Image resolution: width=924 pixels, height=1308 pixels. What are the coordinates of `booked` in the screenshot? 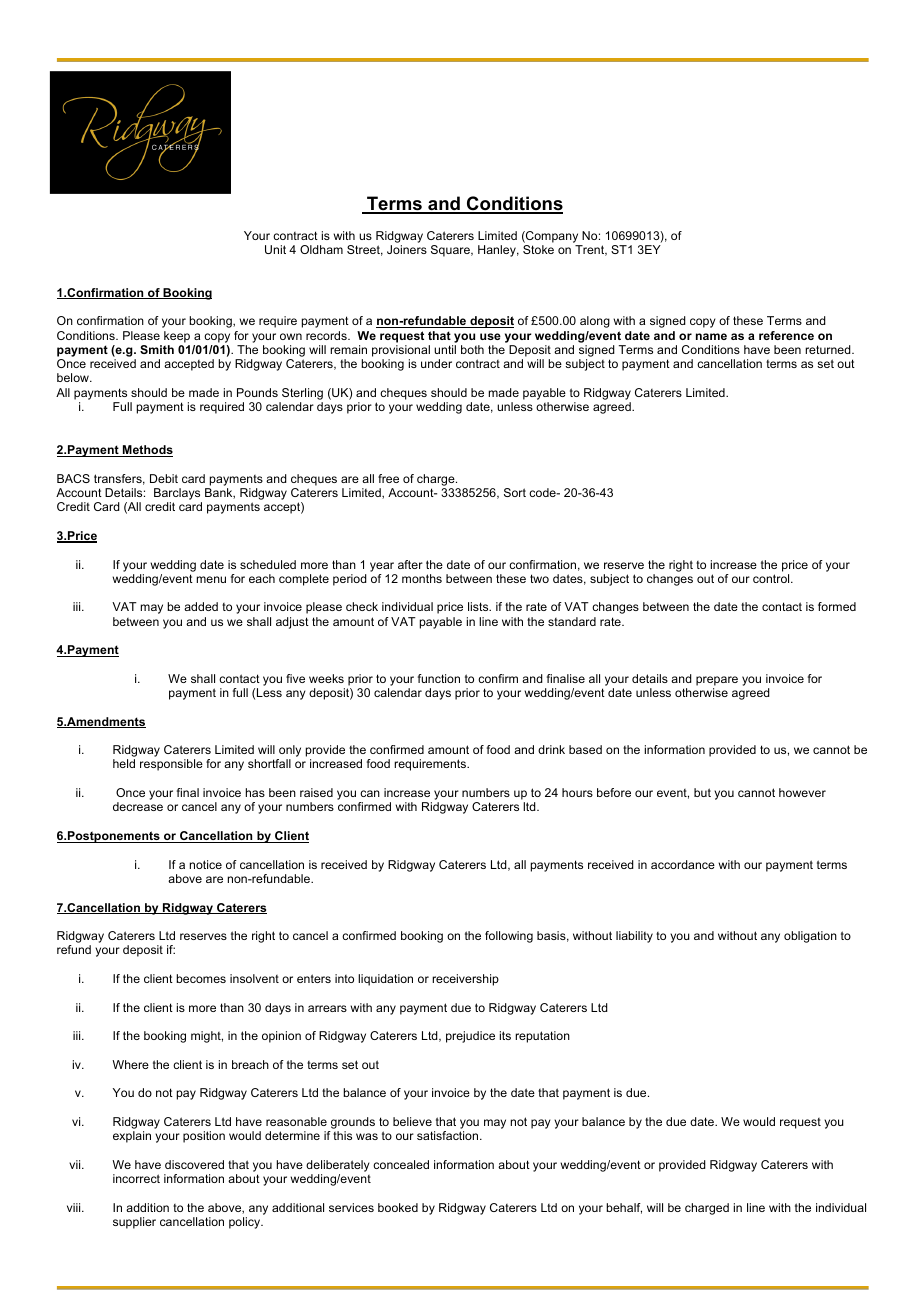 It's located at (398, 1207).
